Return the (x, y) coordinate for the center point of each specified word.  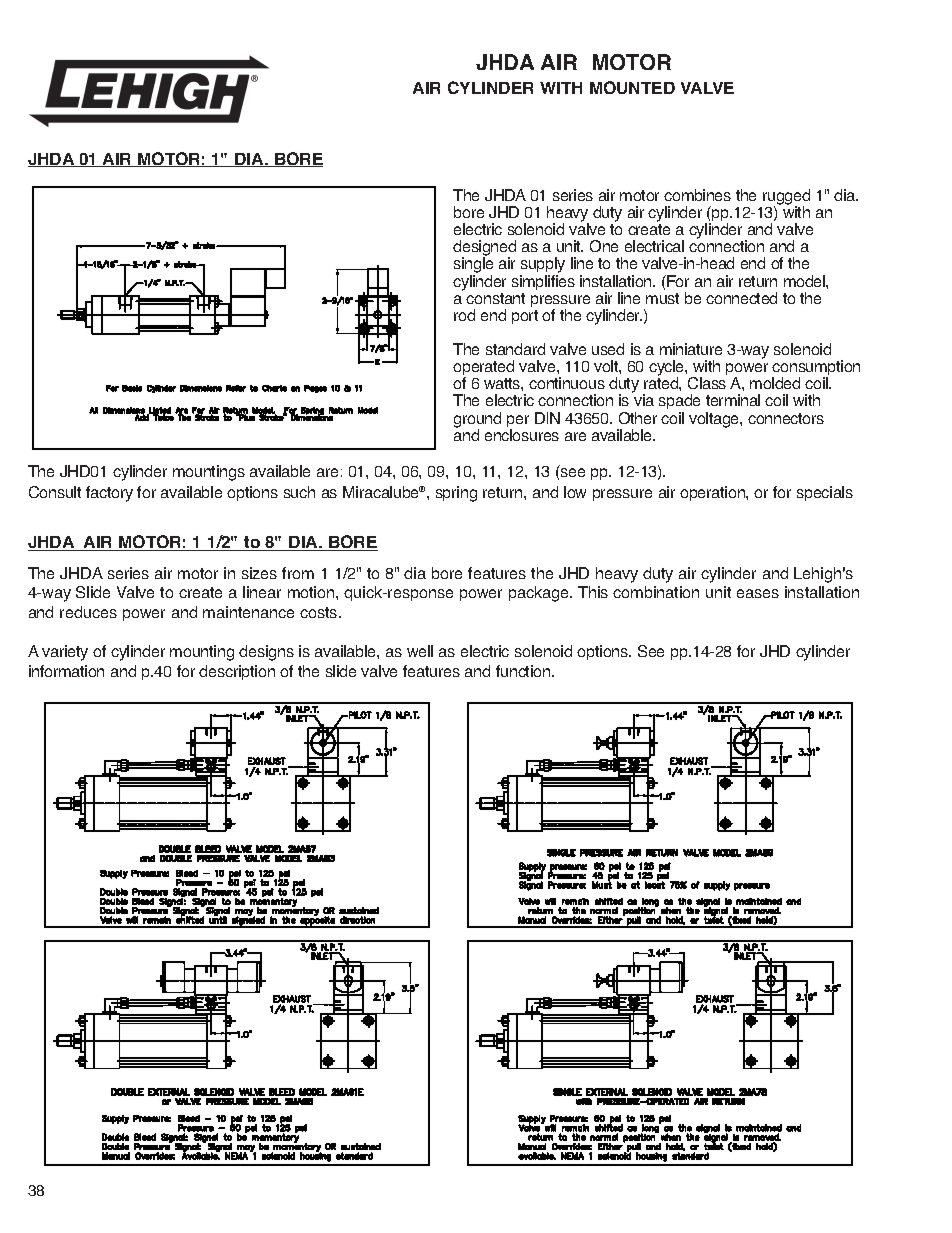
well (420, 651)
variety (65, 653)
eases (758, 593)
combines (697, 195)
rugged (786, 198)
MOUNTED (632, 87)
